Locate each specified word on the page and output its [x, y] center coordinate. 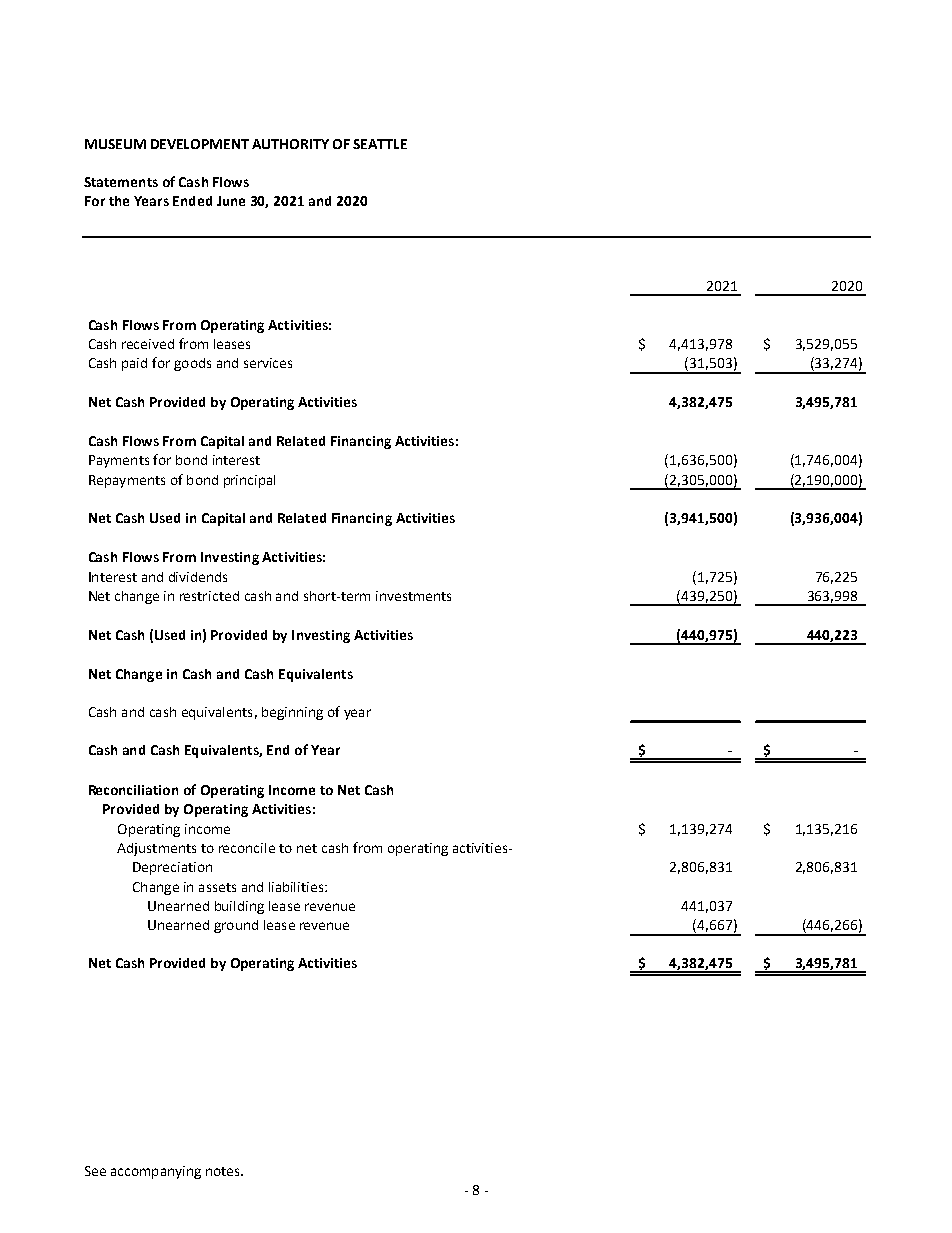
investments [413, 596]
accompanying [156, 1172]
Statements [121, 182]
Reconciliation [133, 790]
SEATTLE [380, 144]
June [231, 201]
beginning [292, 713]
